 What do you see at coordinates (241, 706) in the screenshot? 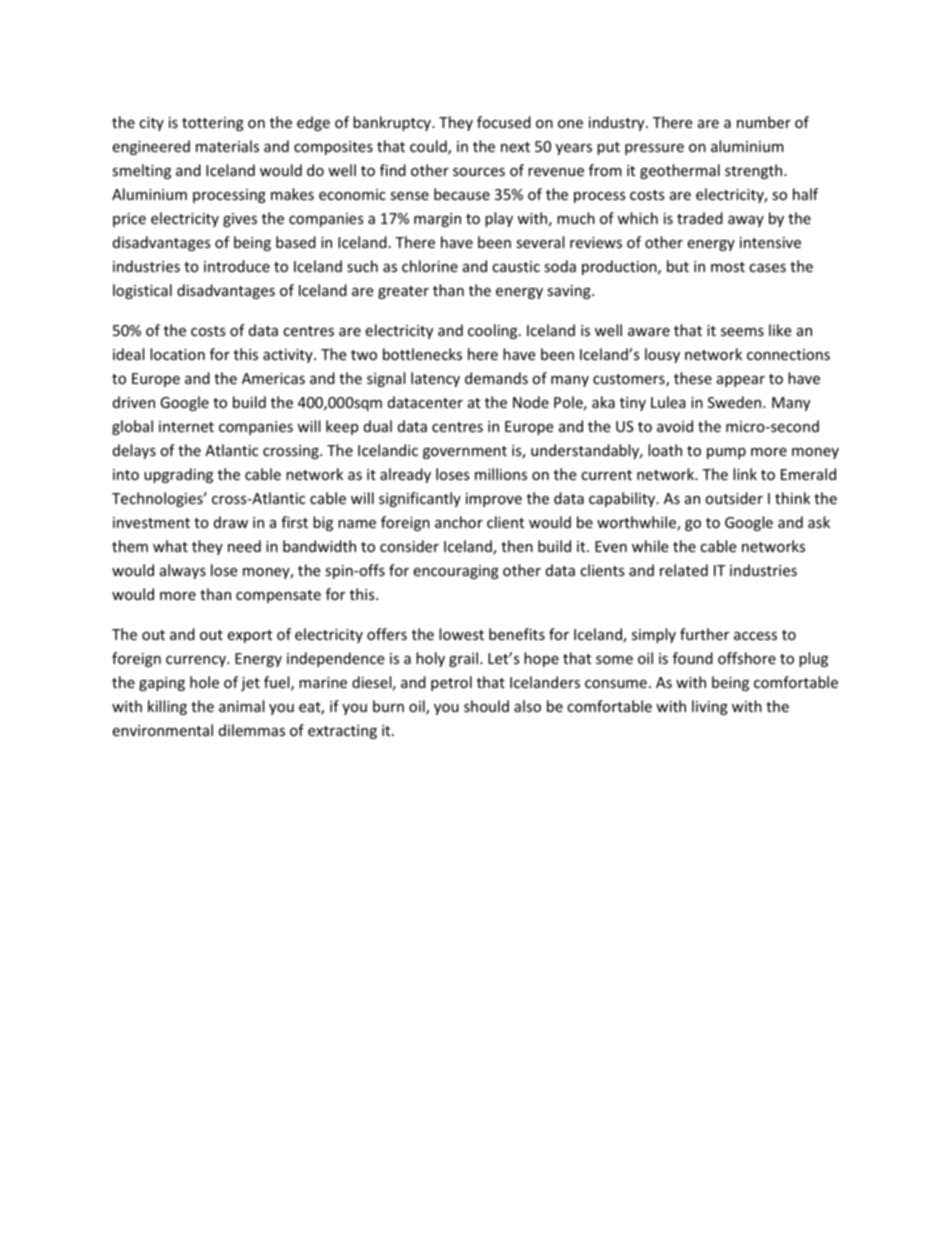
I see `animal` at bounding box center [241, 706].
